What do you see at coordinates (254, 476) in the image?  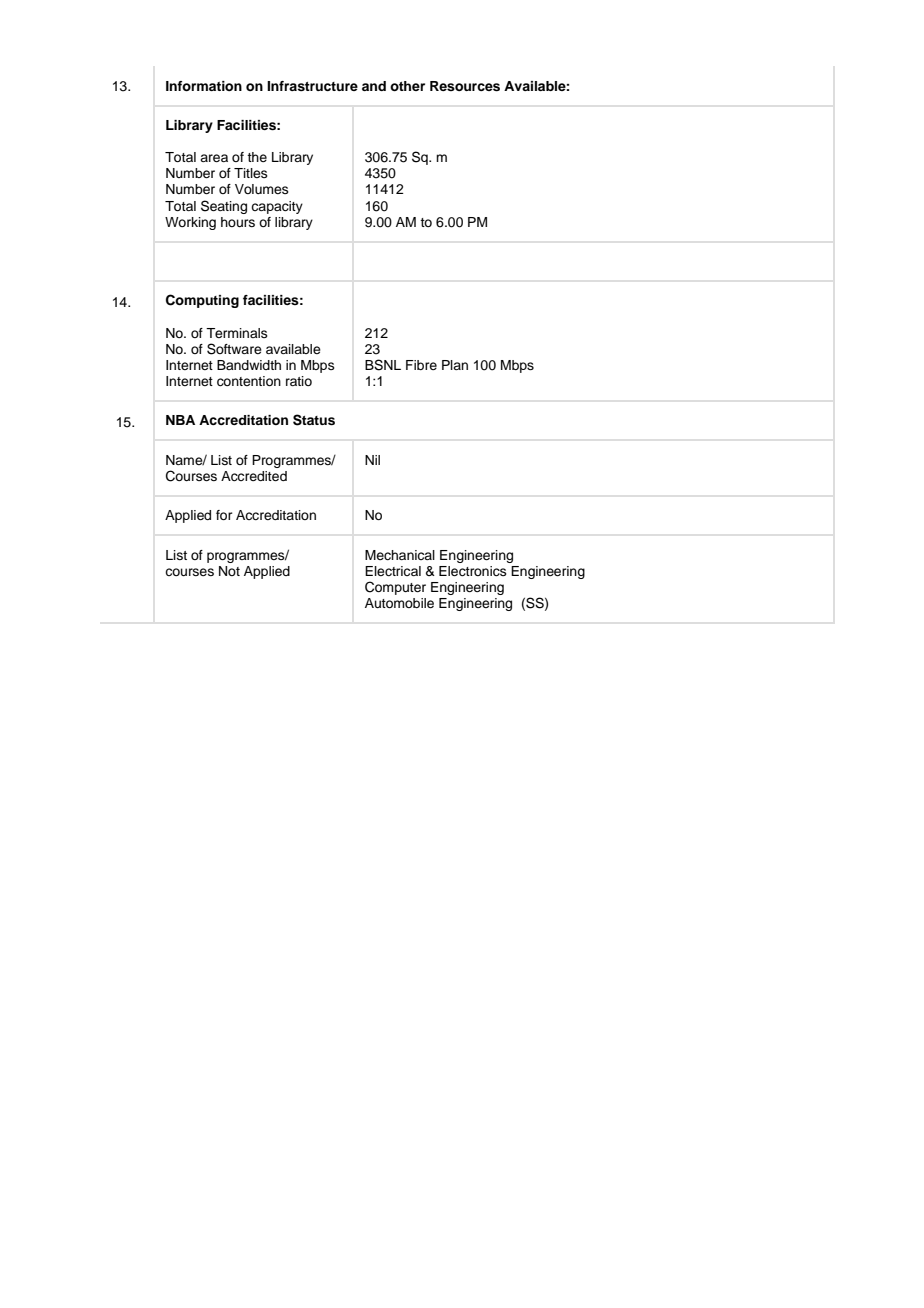 I see `Accredited` at bounding box center [254, 476].
